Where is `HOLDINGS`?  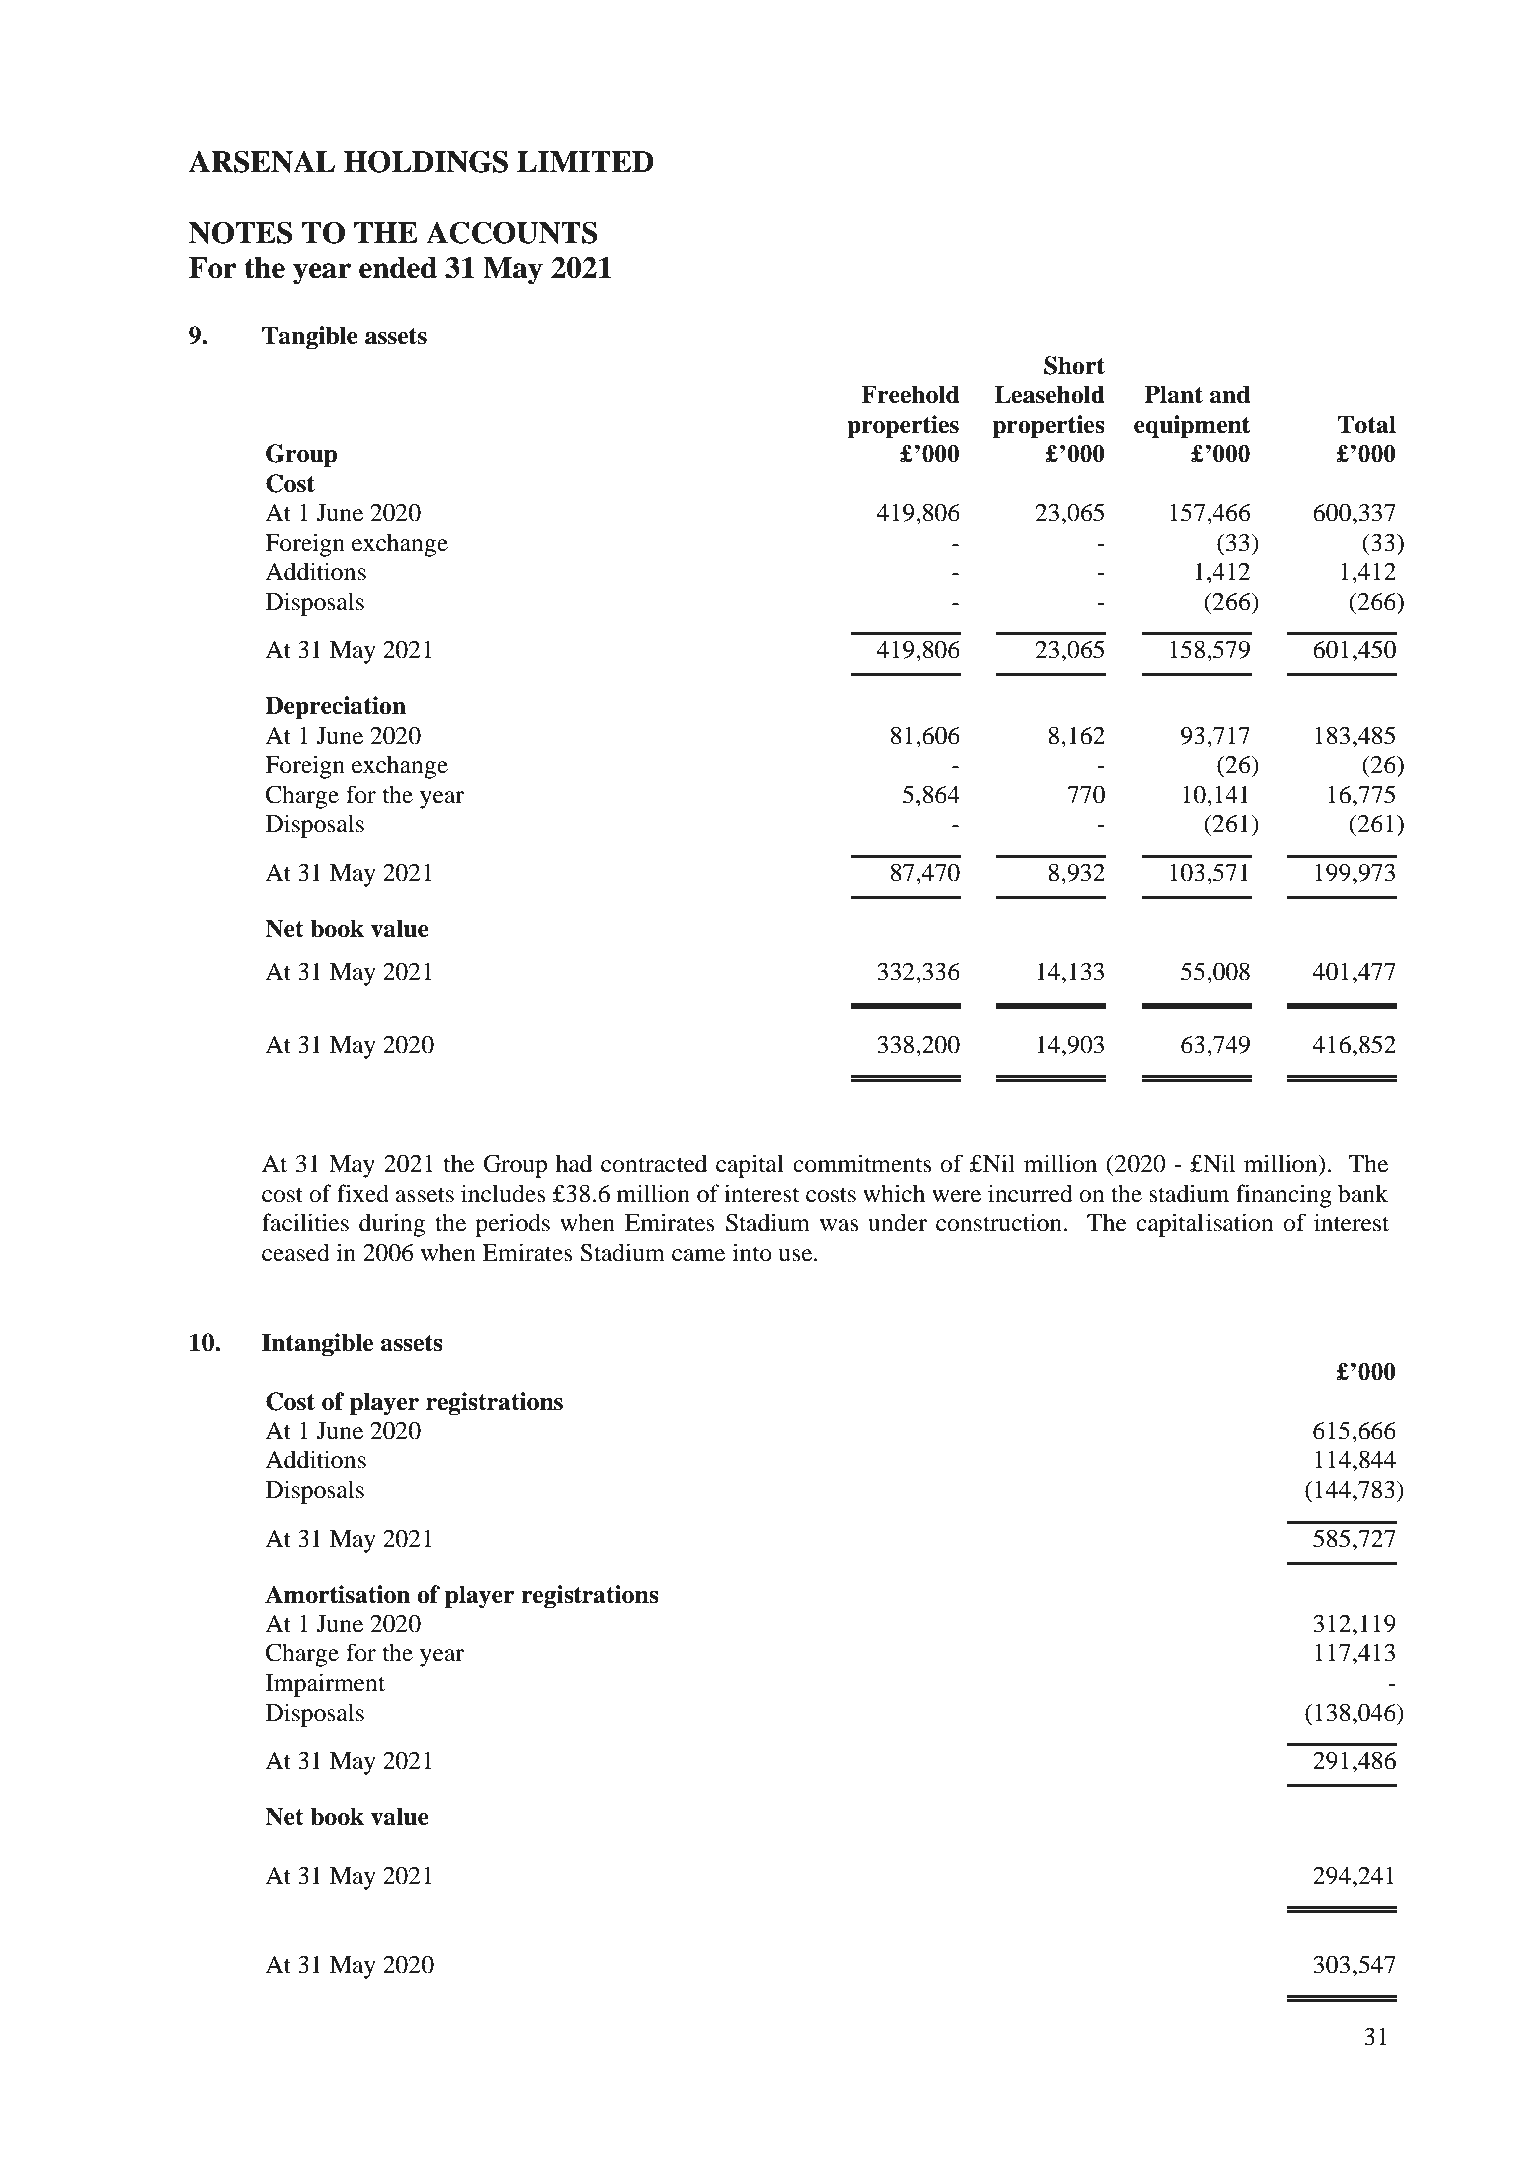 HOLDINGS is located at coordinates (426, 161).
